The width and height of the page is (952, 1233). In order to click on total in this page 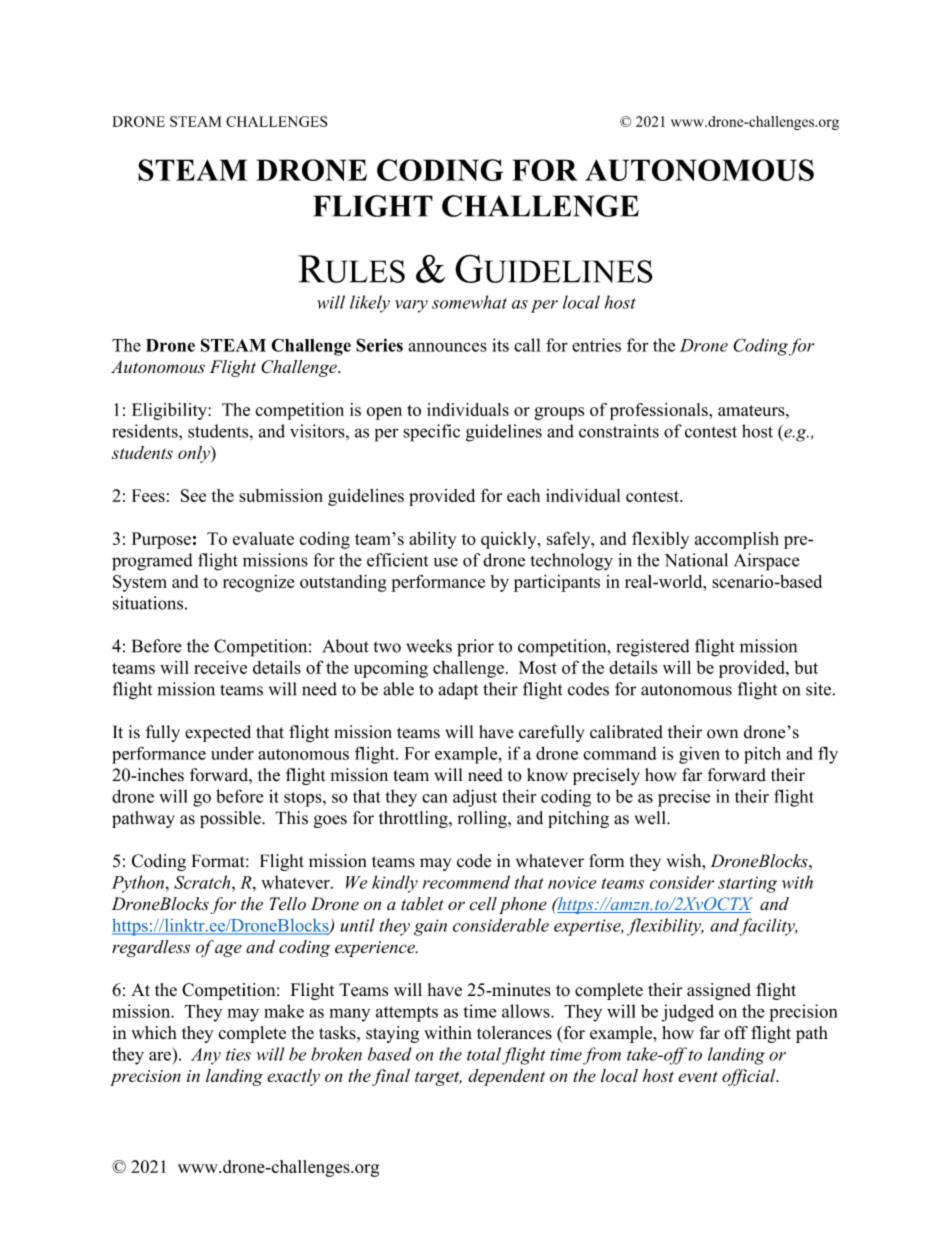, I will do `click(484, 1054)`.
